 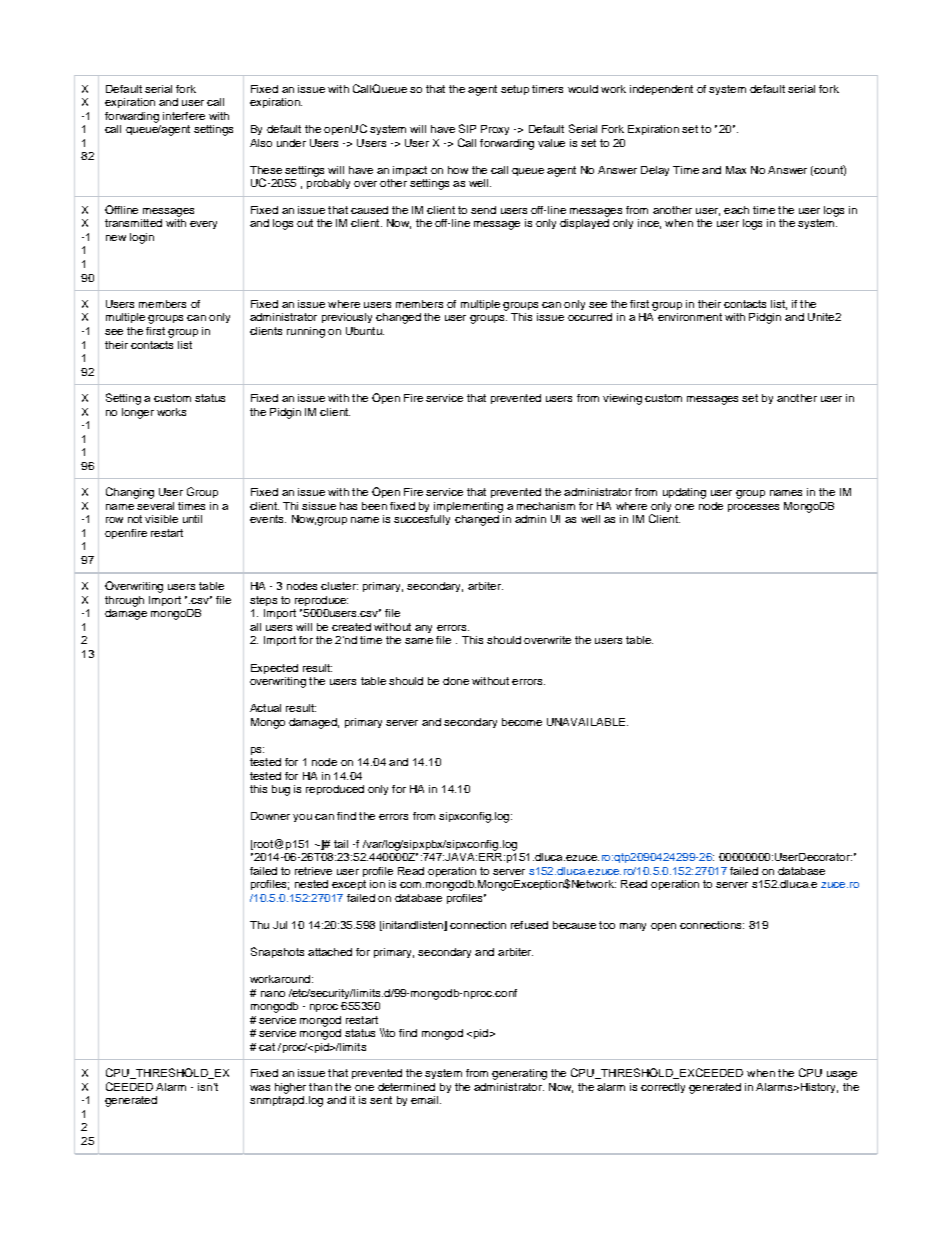 What do you see at coordinates (456, 681) in the screenshot?
I see `done` at bounding box center [456, 681].
